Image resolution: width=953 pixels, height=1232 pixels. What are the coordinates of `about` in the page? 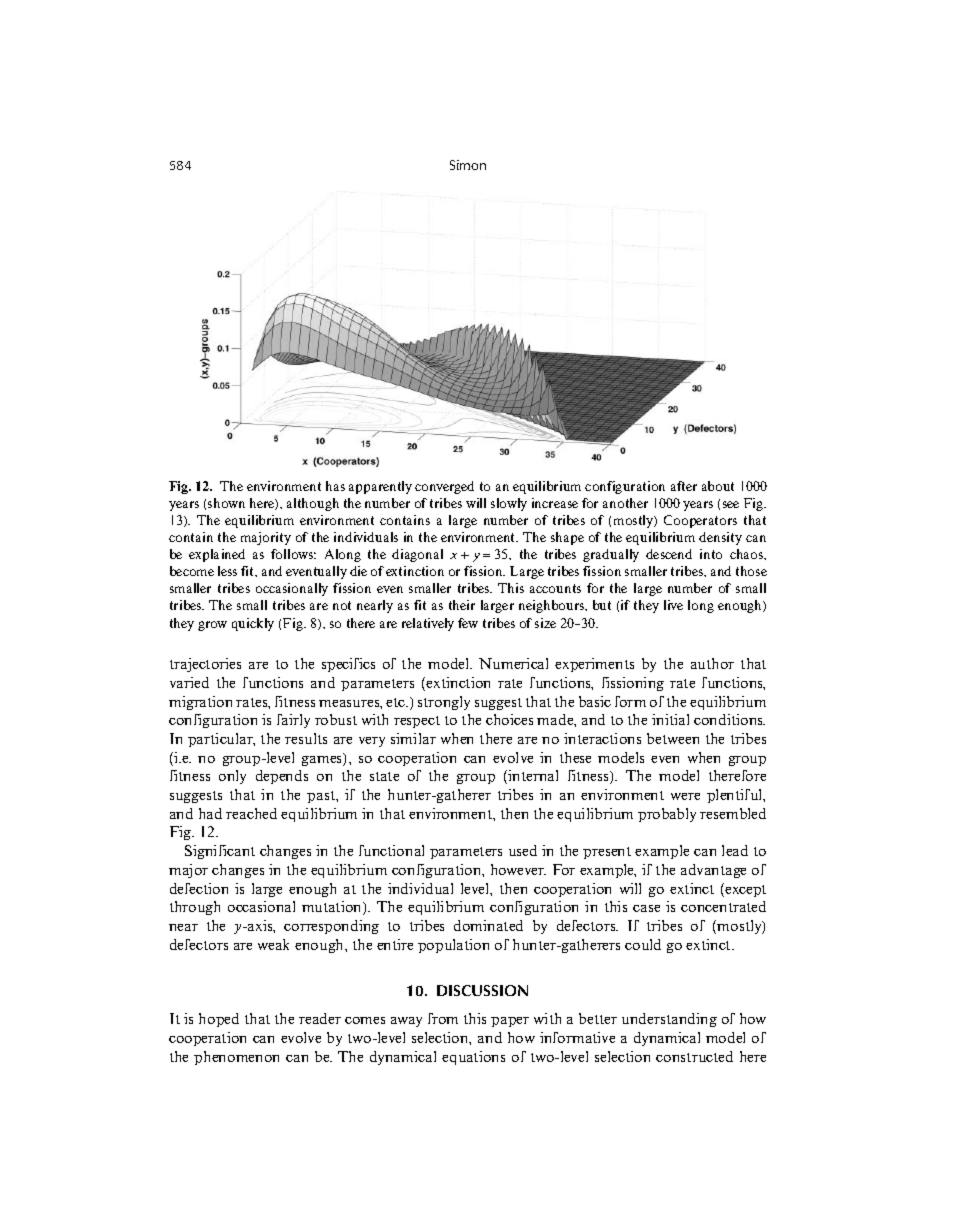 It's located at (718, 486).
